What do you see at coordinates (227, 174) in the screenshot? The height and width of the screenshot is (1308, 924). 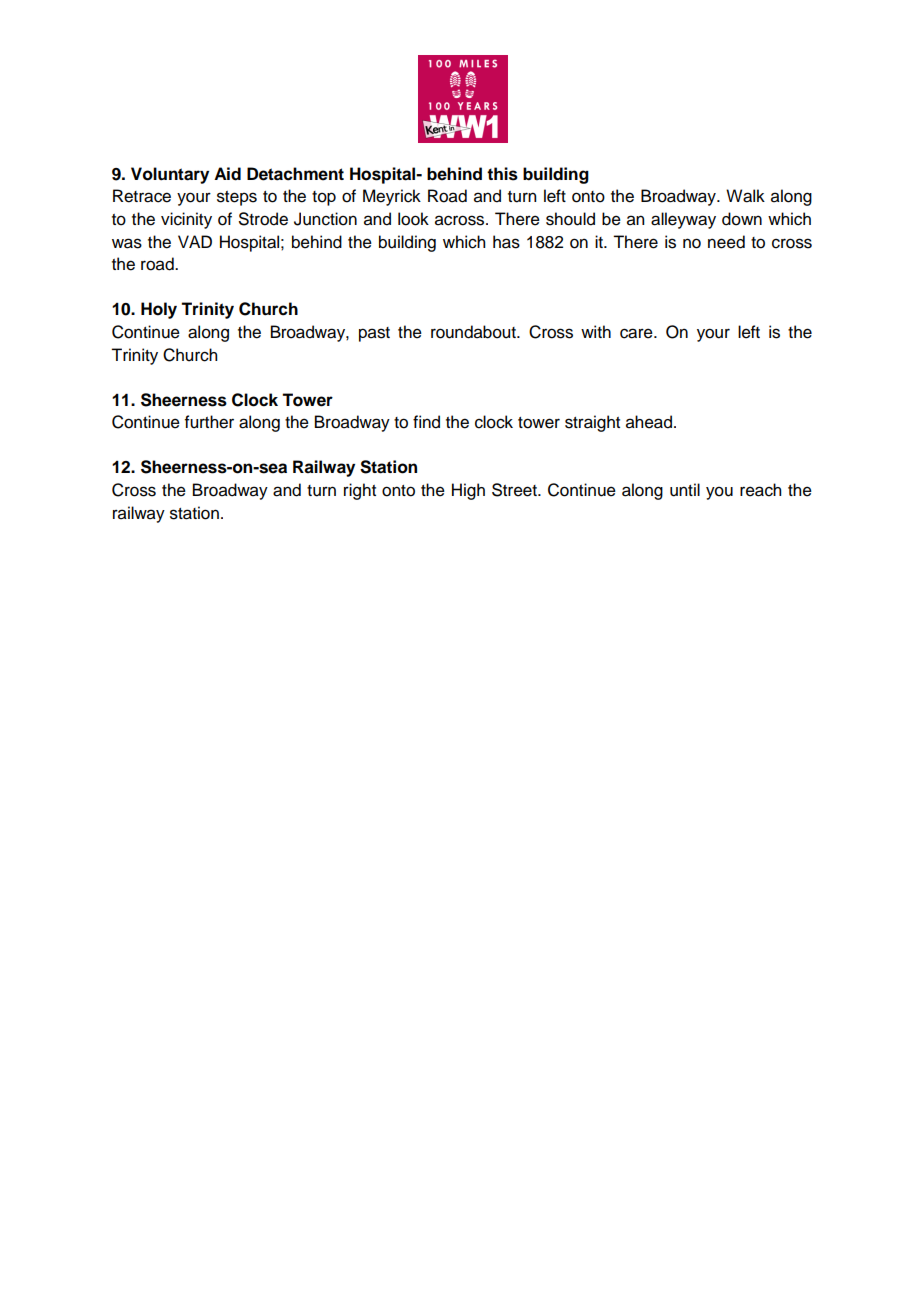 I see `Aid` at bounding box center [227, 174].
